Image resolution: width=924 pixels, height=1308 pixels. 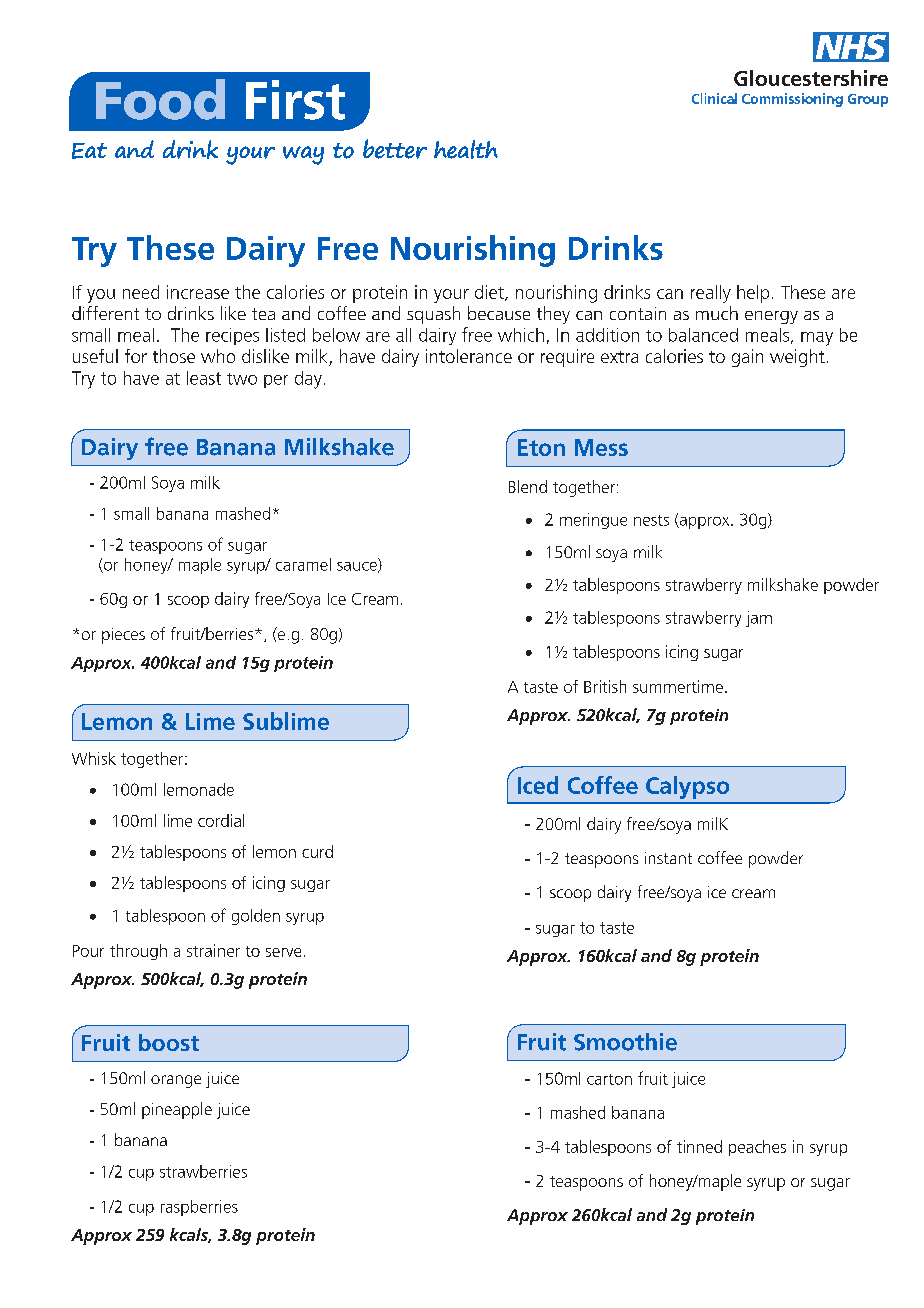 What do you see at coordinates (177, 1110) in the page?
I see `pineapple` at bounding box center [177, 1110].
